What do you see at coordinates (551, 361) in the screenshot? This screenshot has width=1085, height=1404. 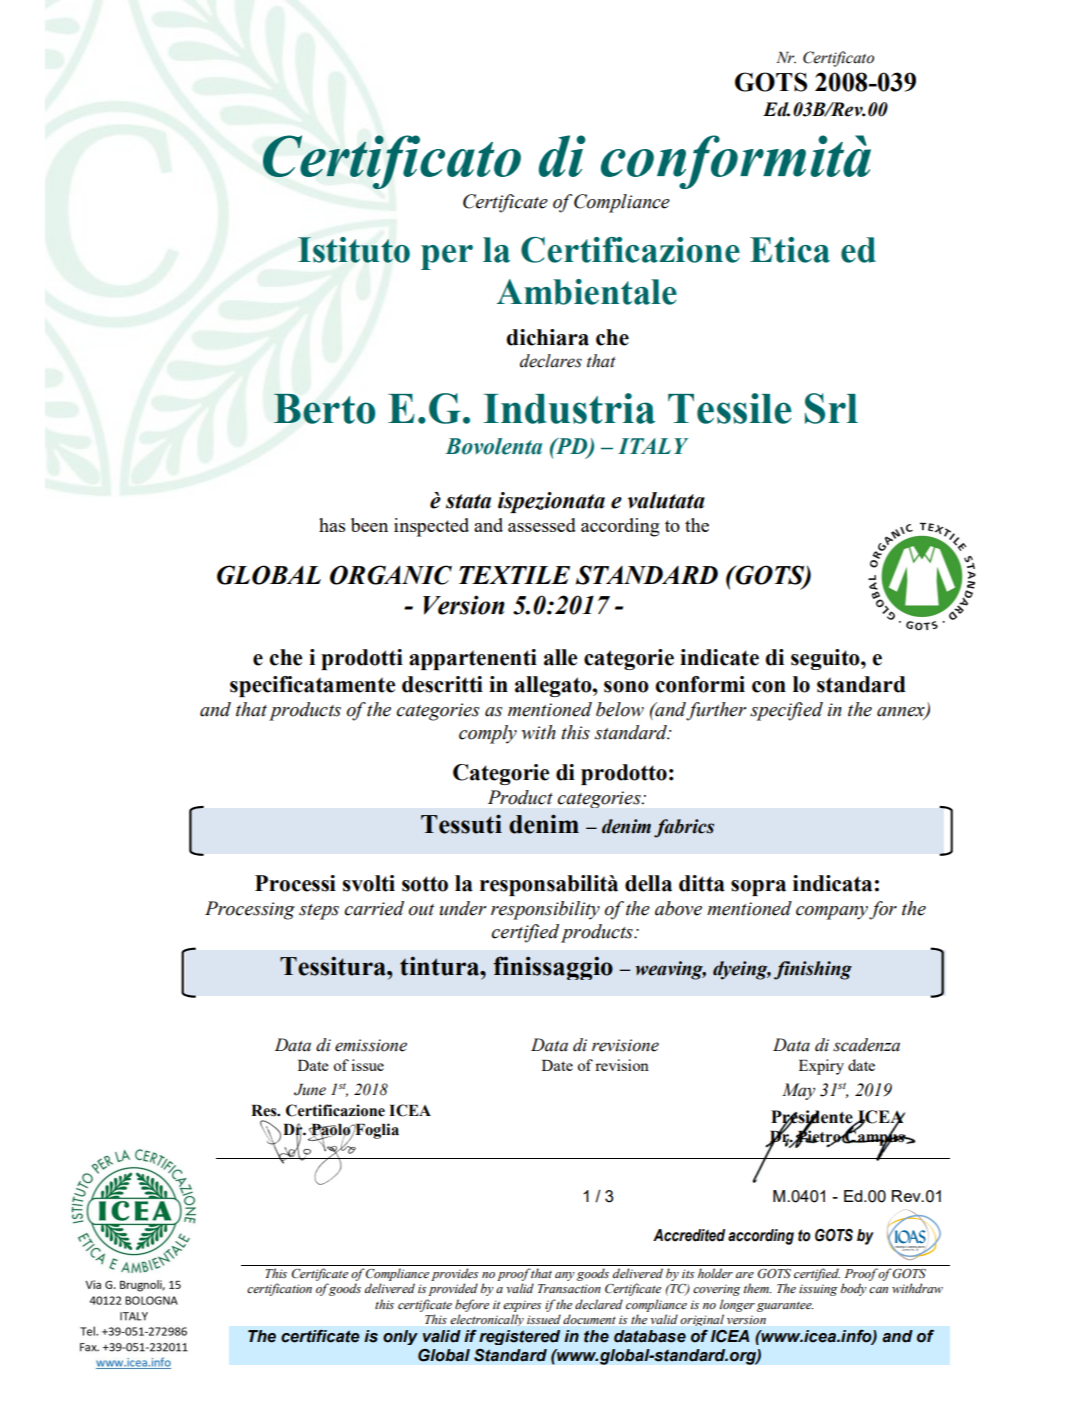 I see `declares` at bounding box center [551, 361].
